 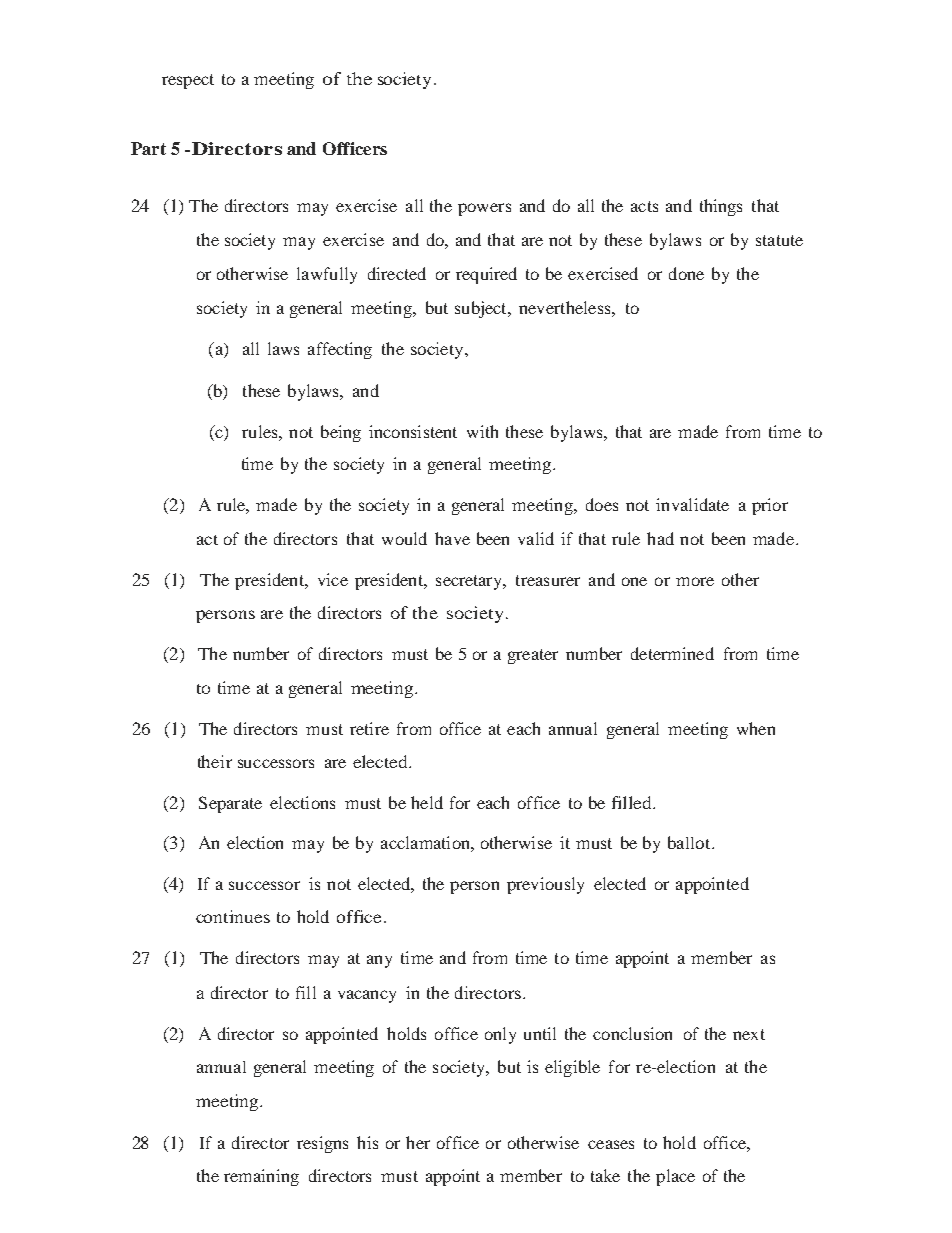 What do you see at coordinates (333, 579) in the screenshot?
I see `vice` at bounding box center [333, 579].
